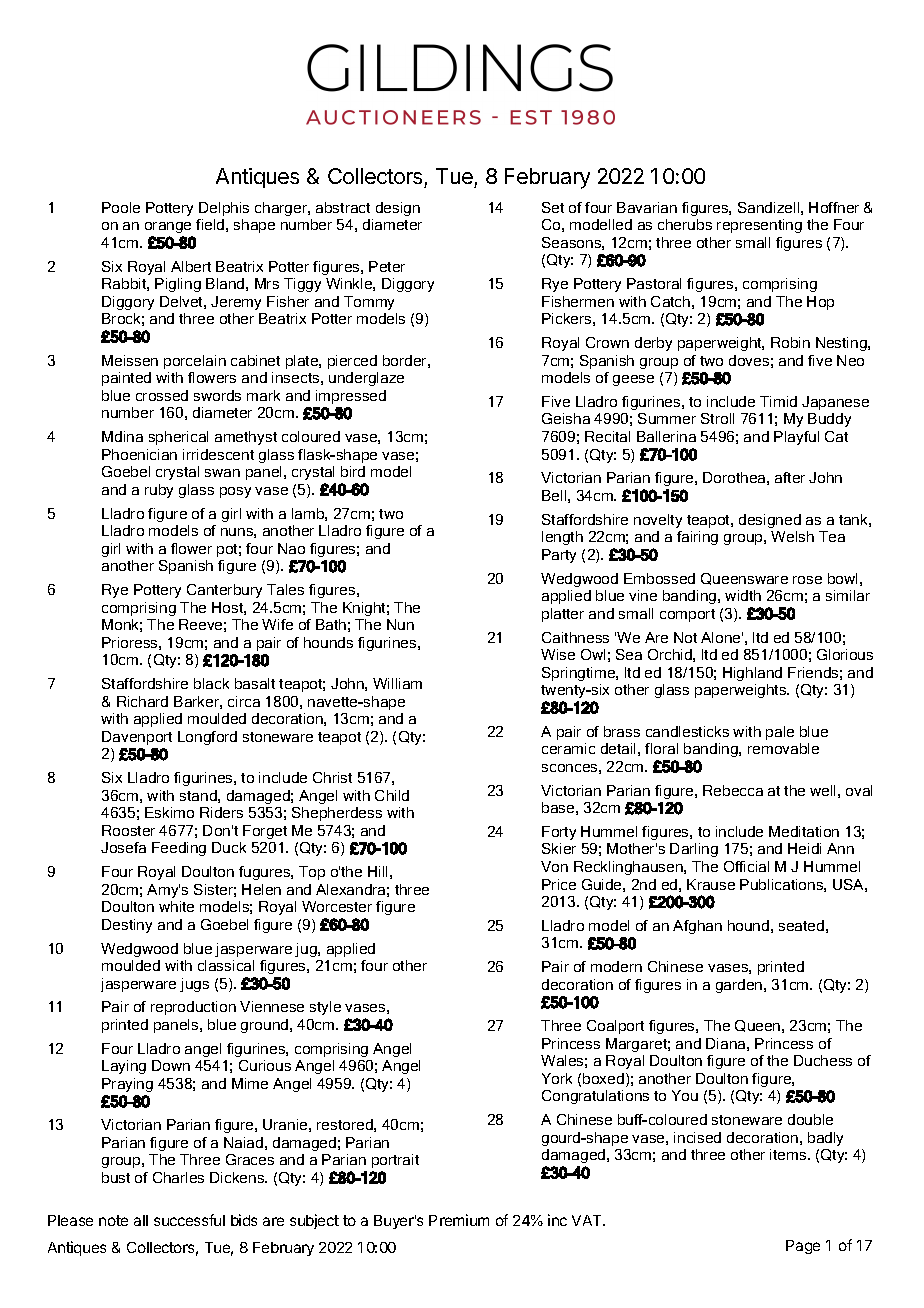  Describe the element at coordinates (803, 1247) in the screenshot. I see `Page` at that location.
